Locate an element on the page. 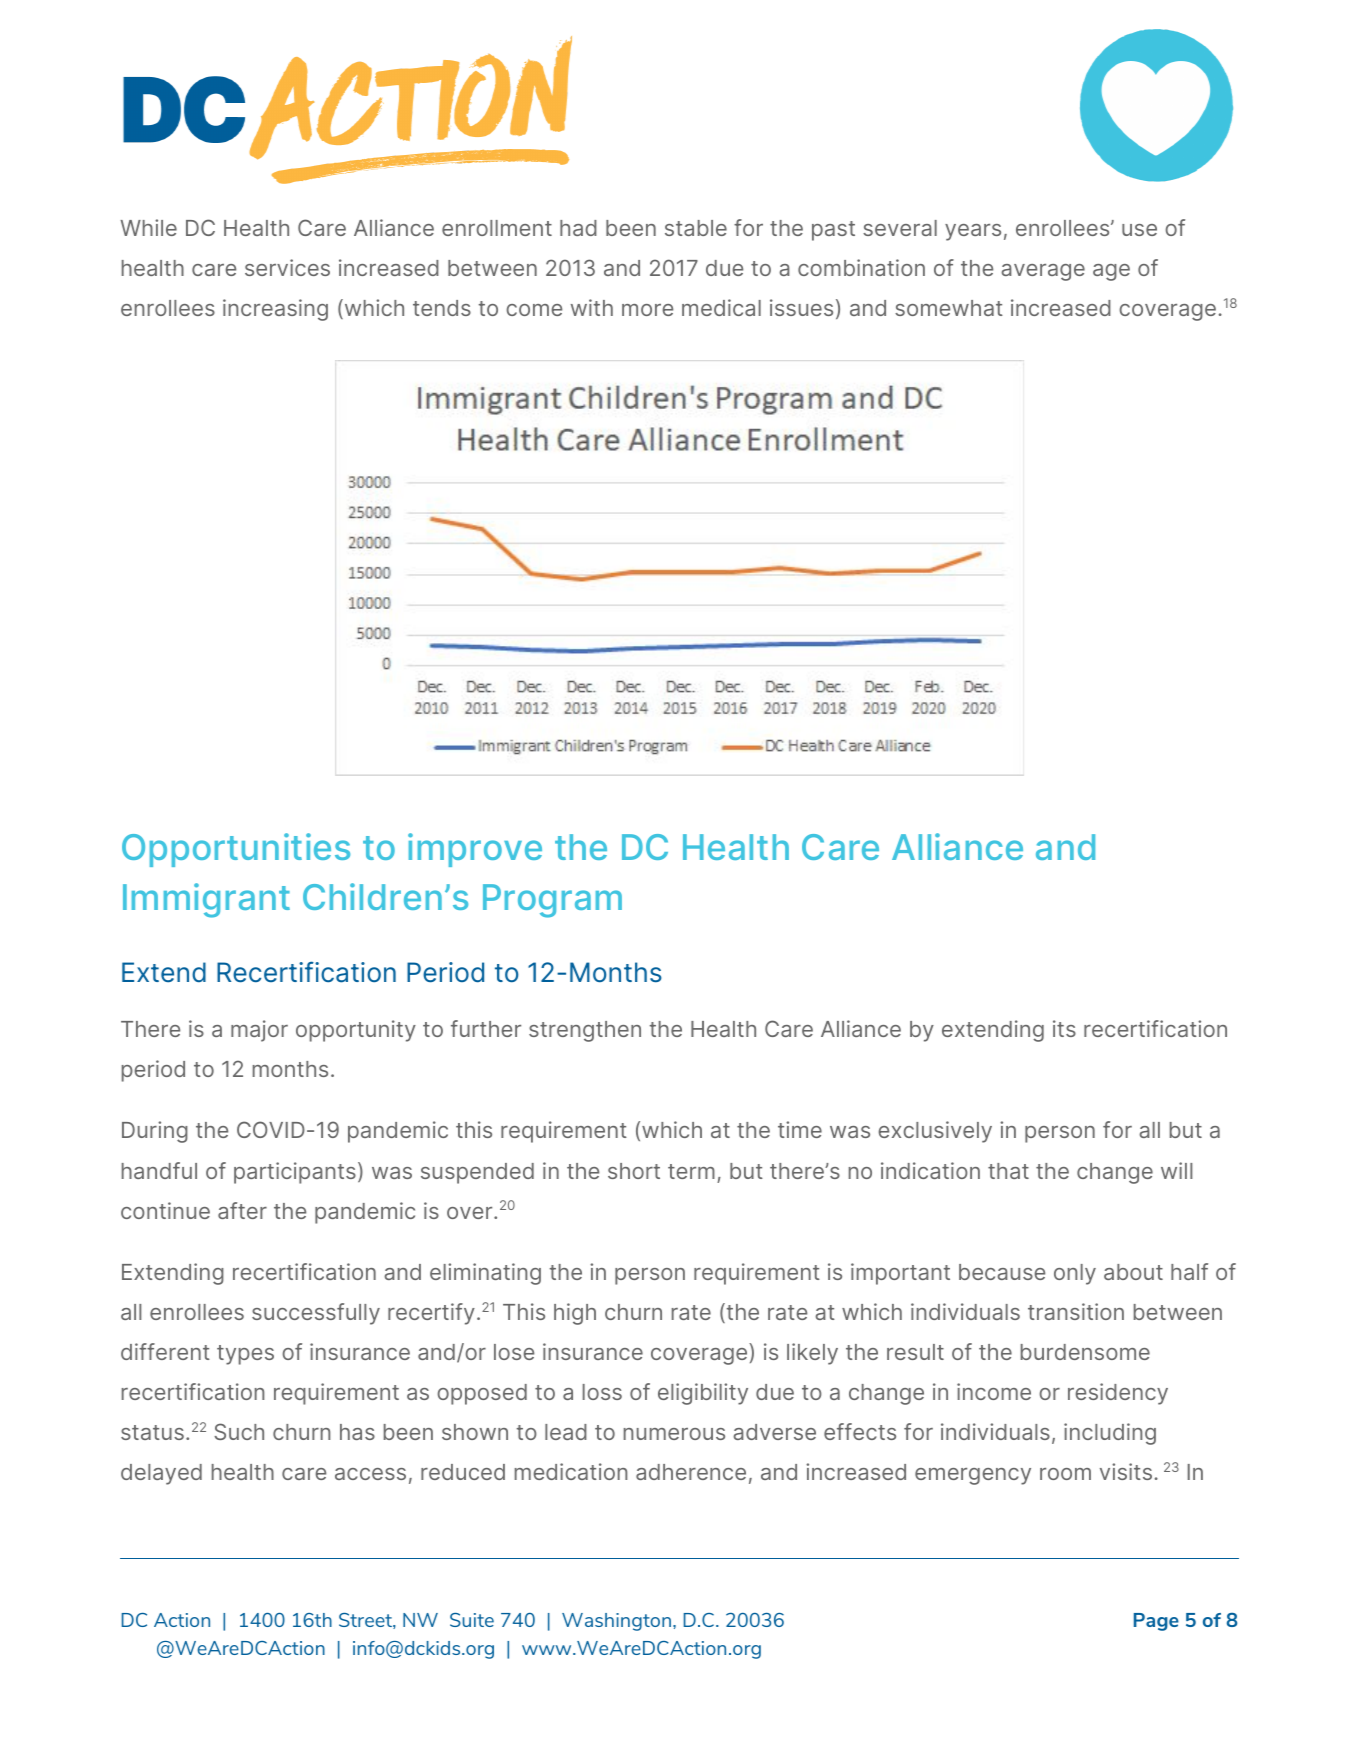 This page has width=1361, height=1761. Program is located at coordinates (552, 901).
